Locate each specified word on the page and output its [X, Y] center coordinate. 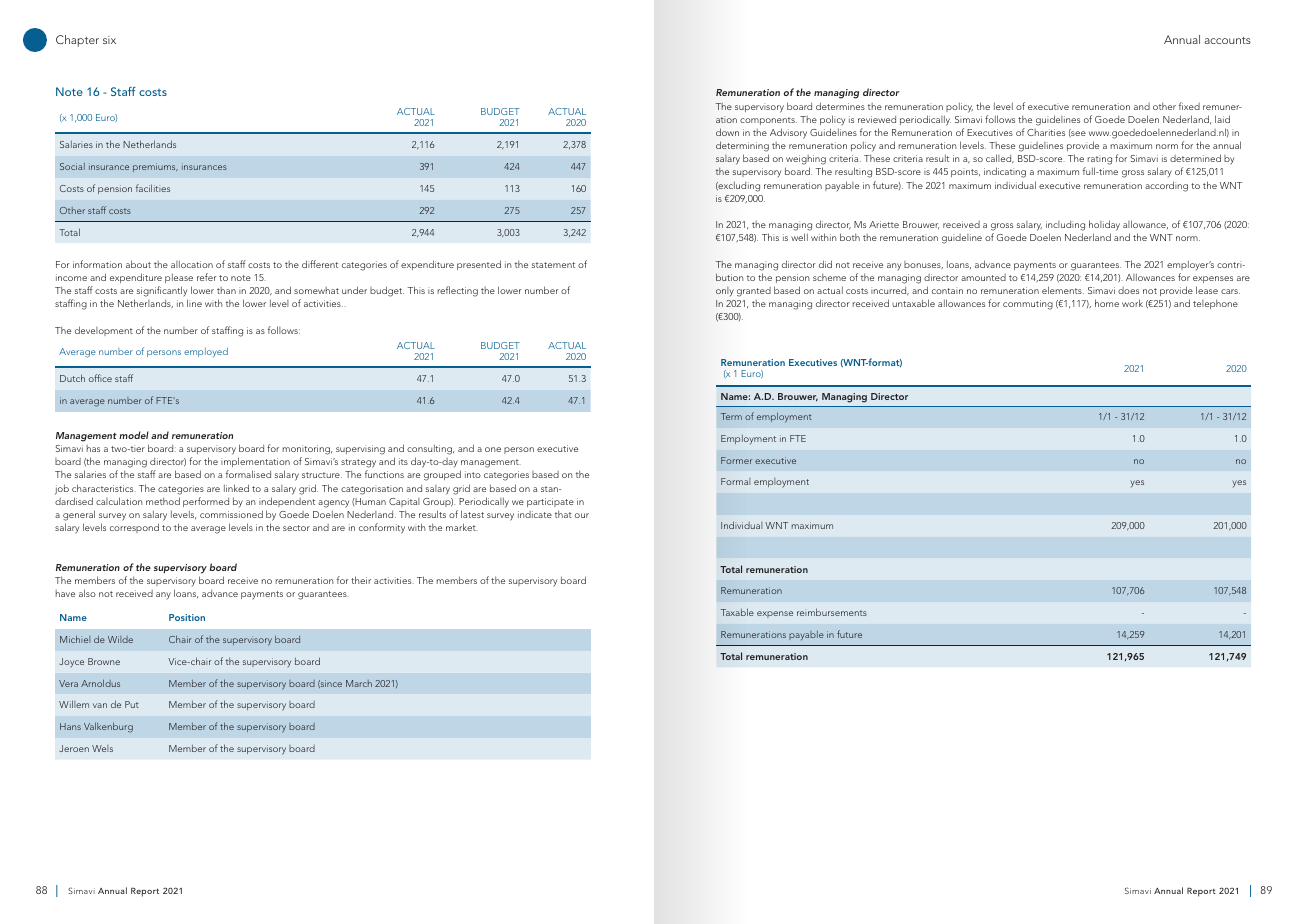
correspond [134, 528]
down [727, 132]
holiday [1104, 225]
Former [736, 460]
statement [553, 265]
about [138, 264]
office [100, 378]
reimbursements [832, 612]
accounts [1227, 40]
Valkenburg [108, 727]
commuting [1028, 305]
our [582, 515]
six [109, 40]
